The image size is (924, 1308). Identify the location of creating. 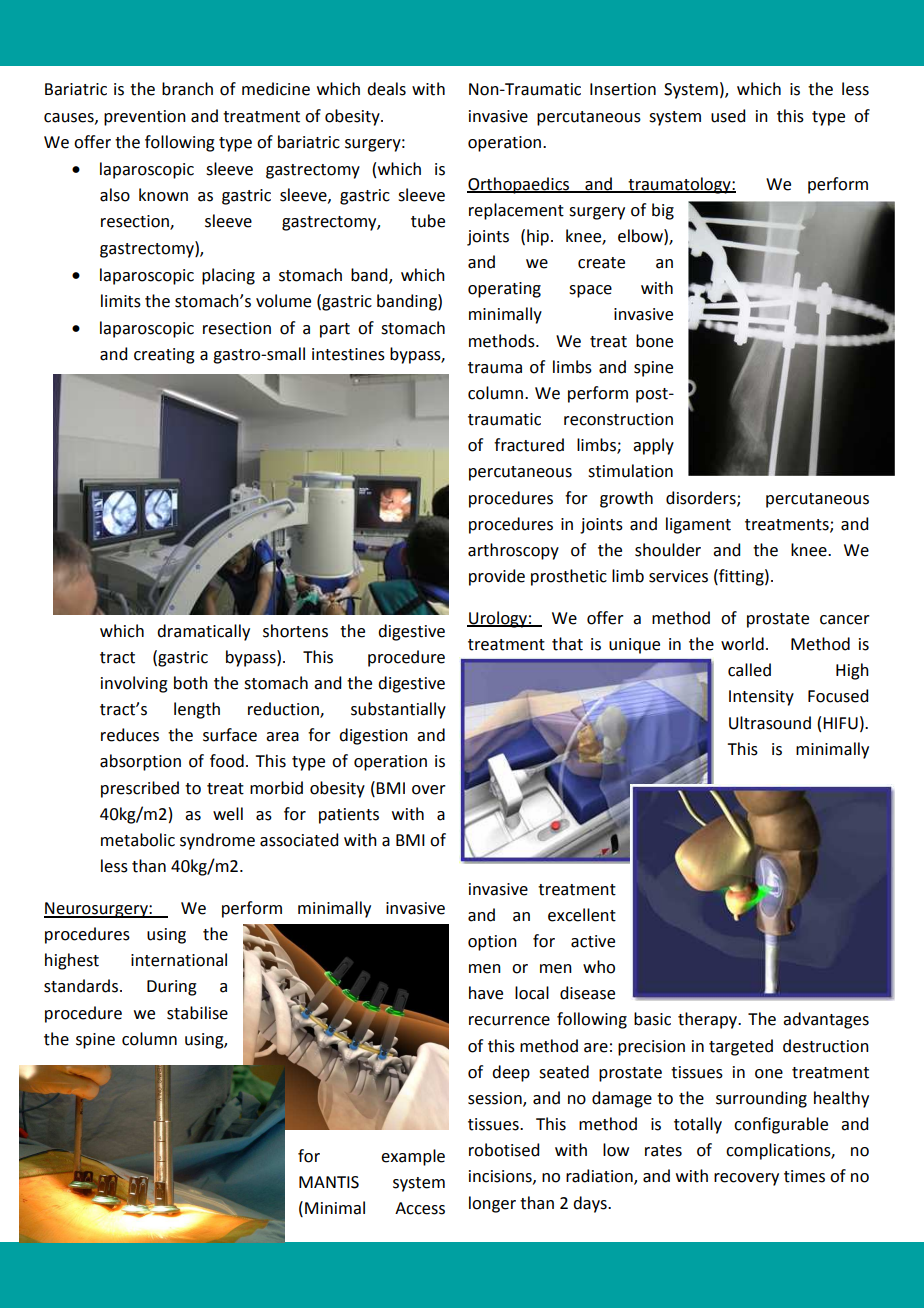
(164, 356).
